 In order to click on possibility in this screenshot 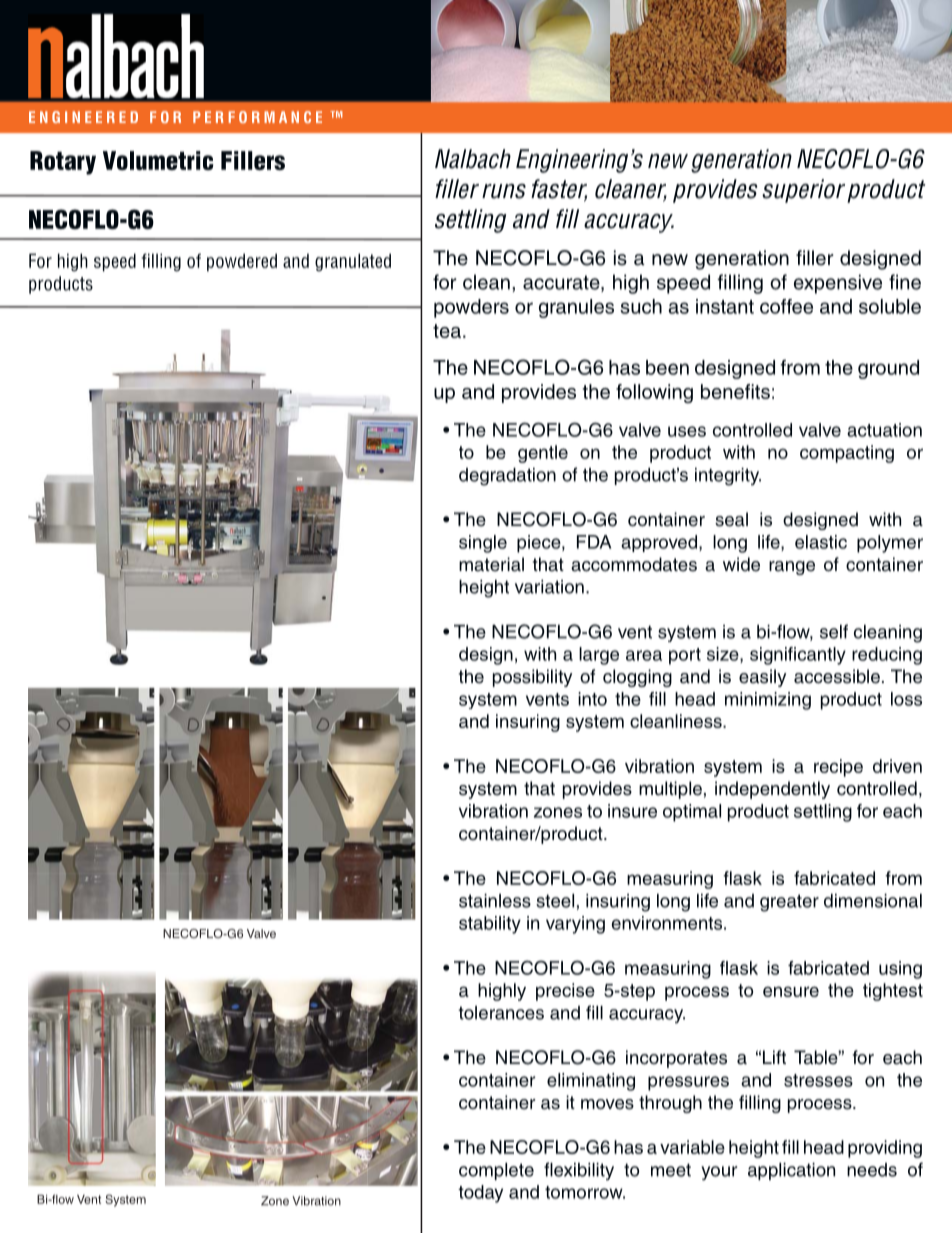, I will do `click(532, 678)`.
